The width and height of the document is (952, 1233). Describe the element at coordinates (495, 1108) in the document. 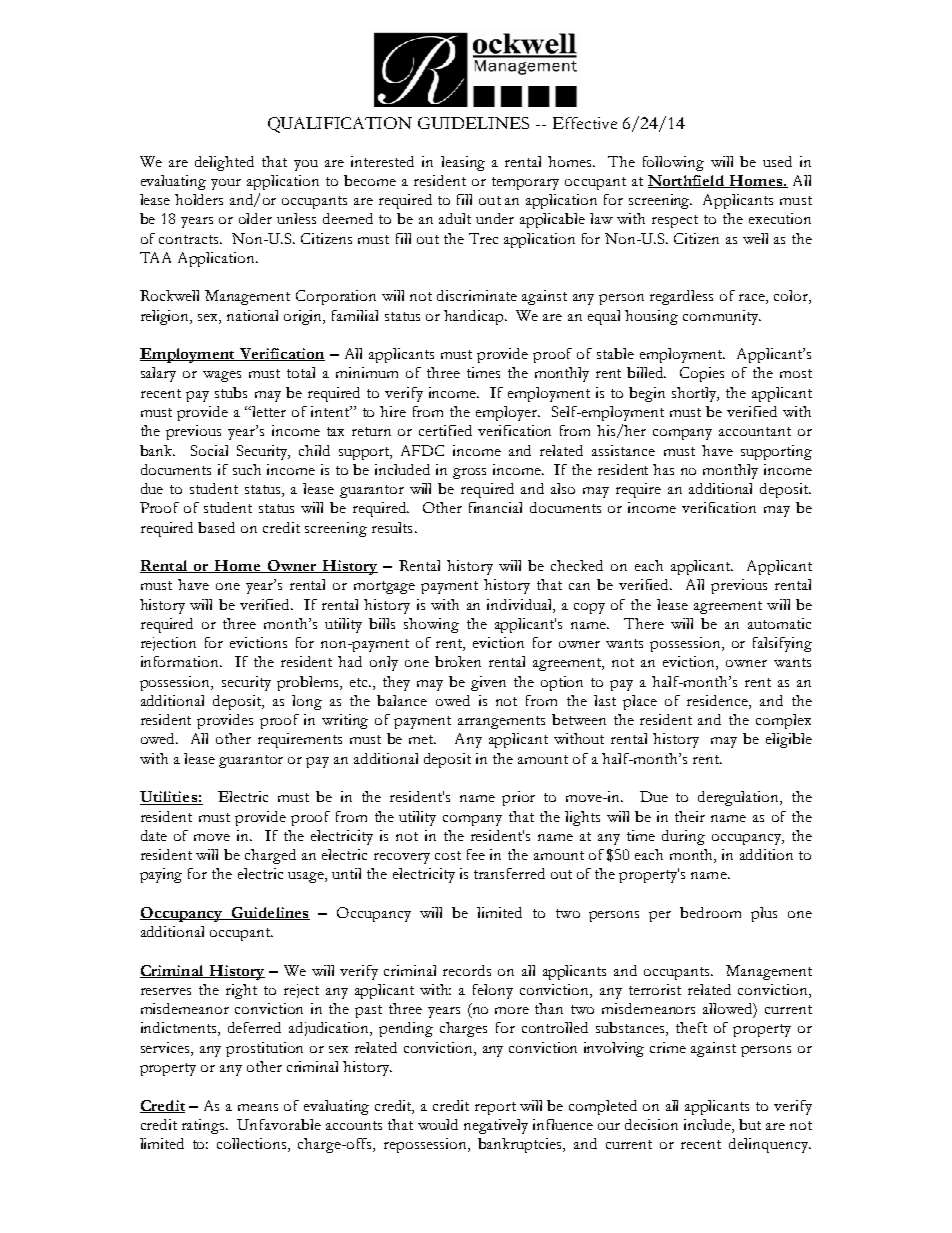

I see `report` at that location.
